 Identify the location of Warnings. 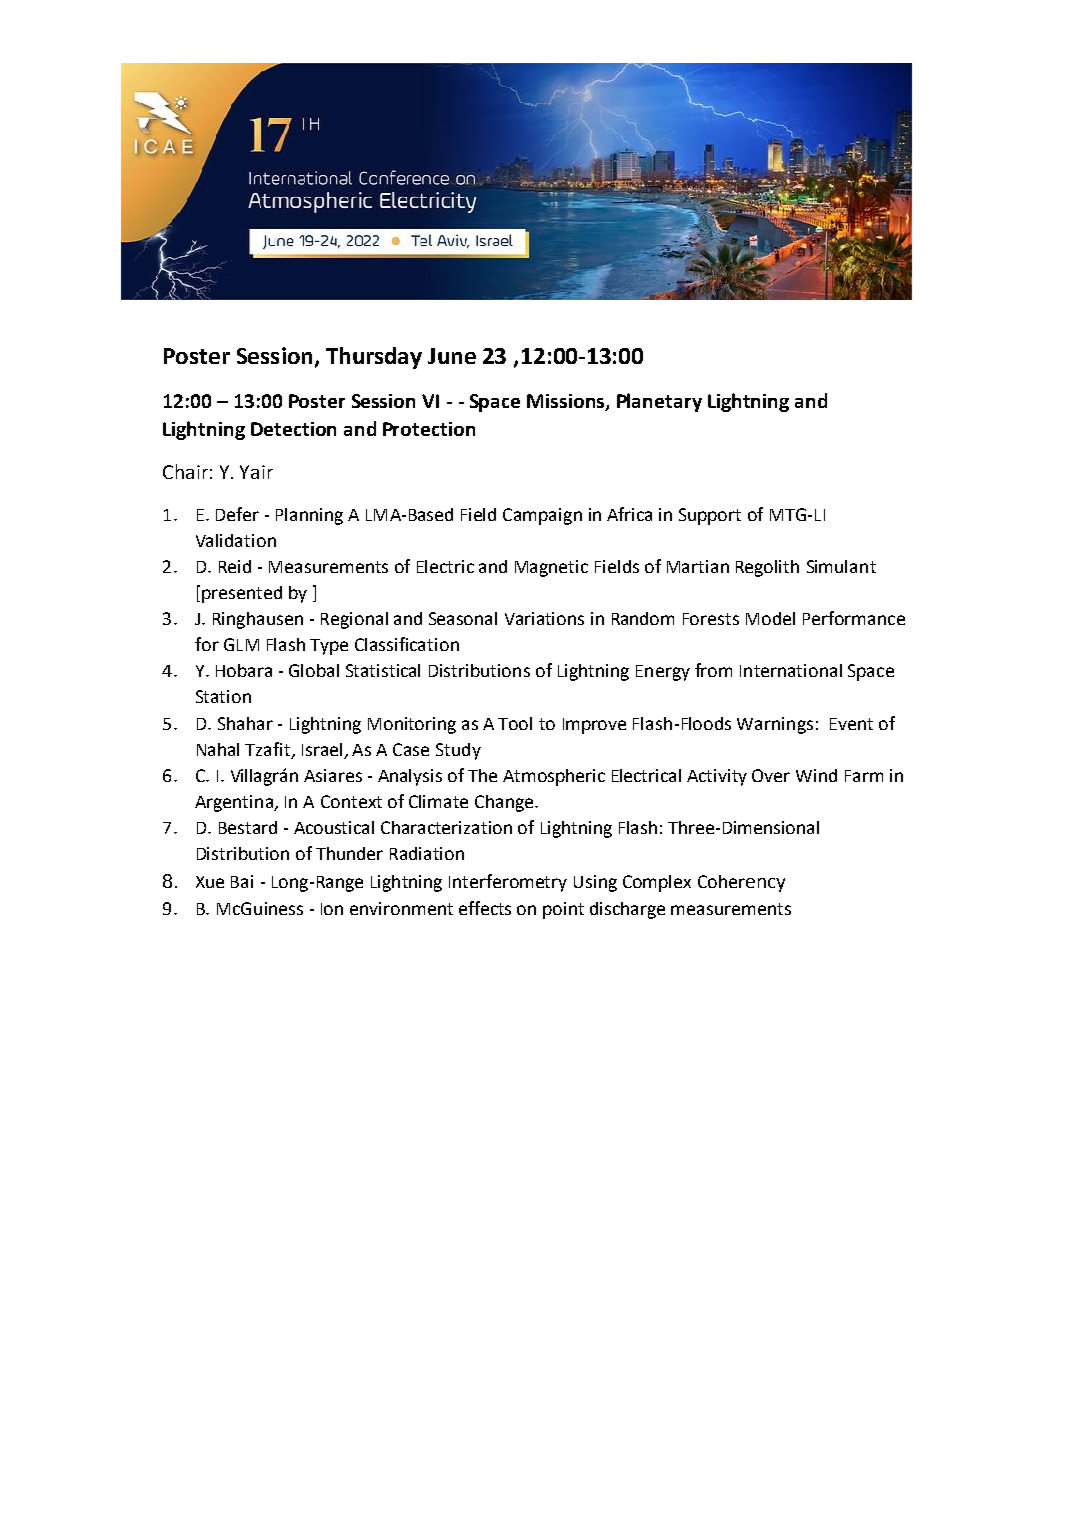
(775, 725).
